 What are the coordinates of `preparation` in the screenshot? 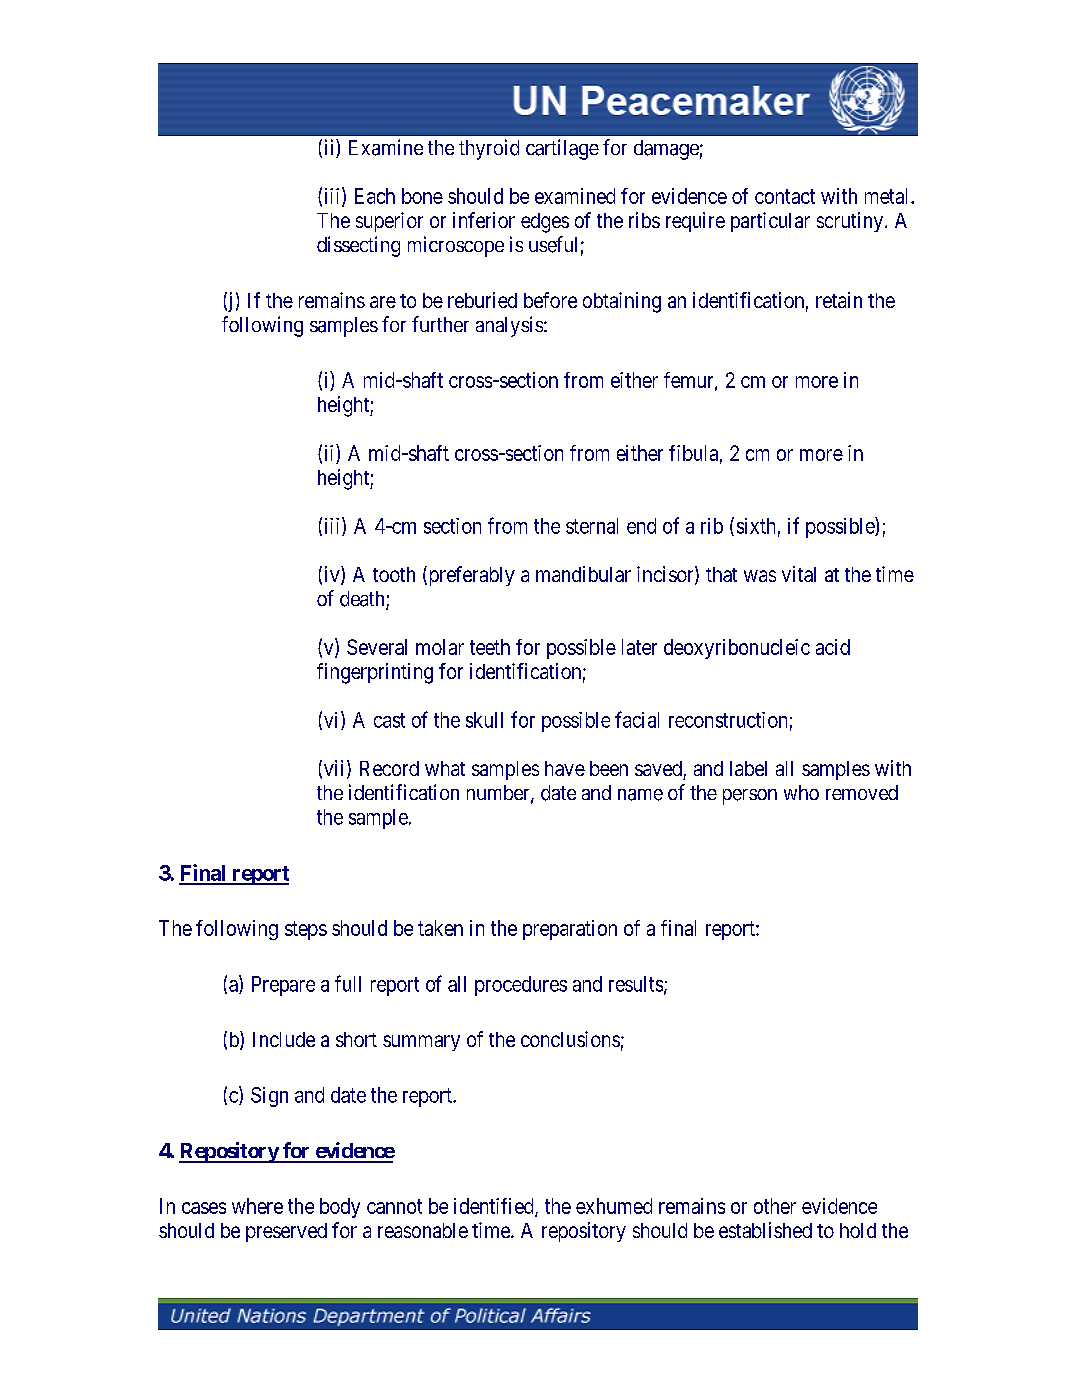 It's located at (570, 930).
